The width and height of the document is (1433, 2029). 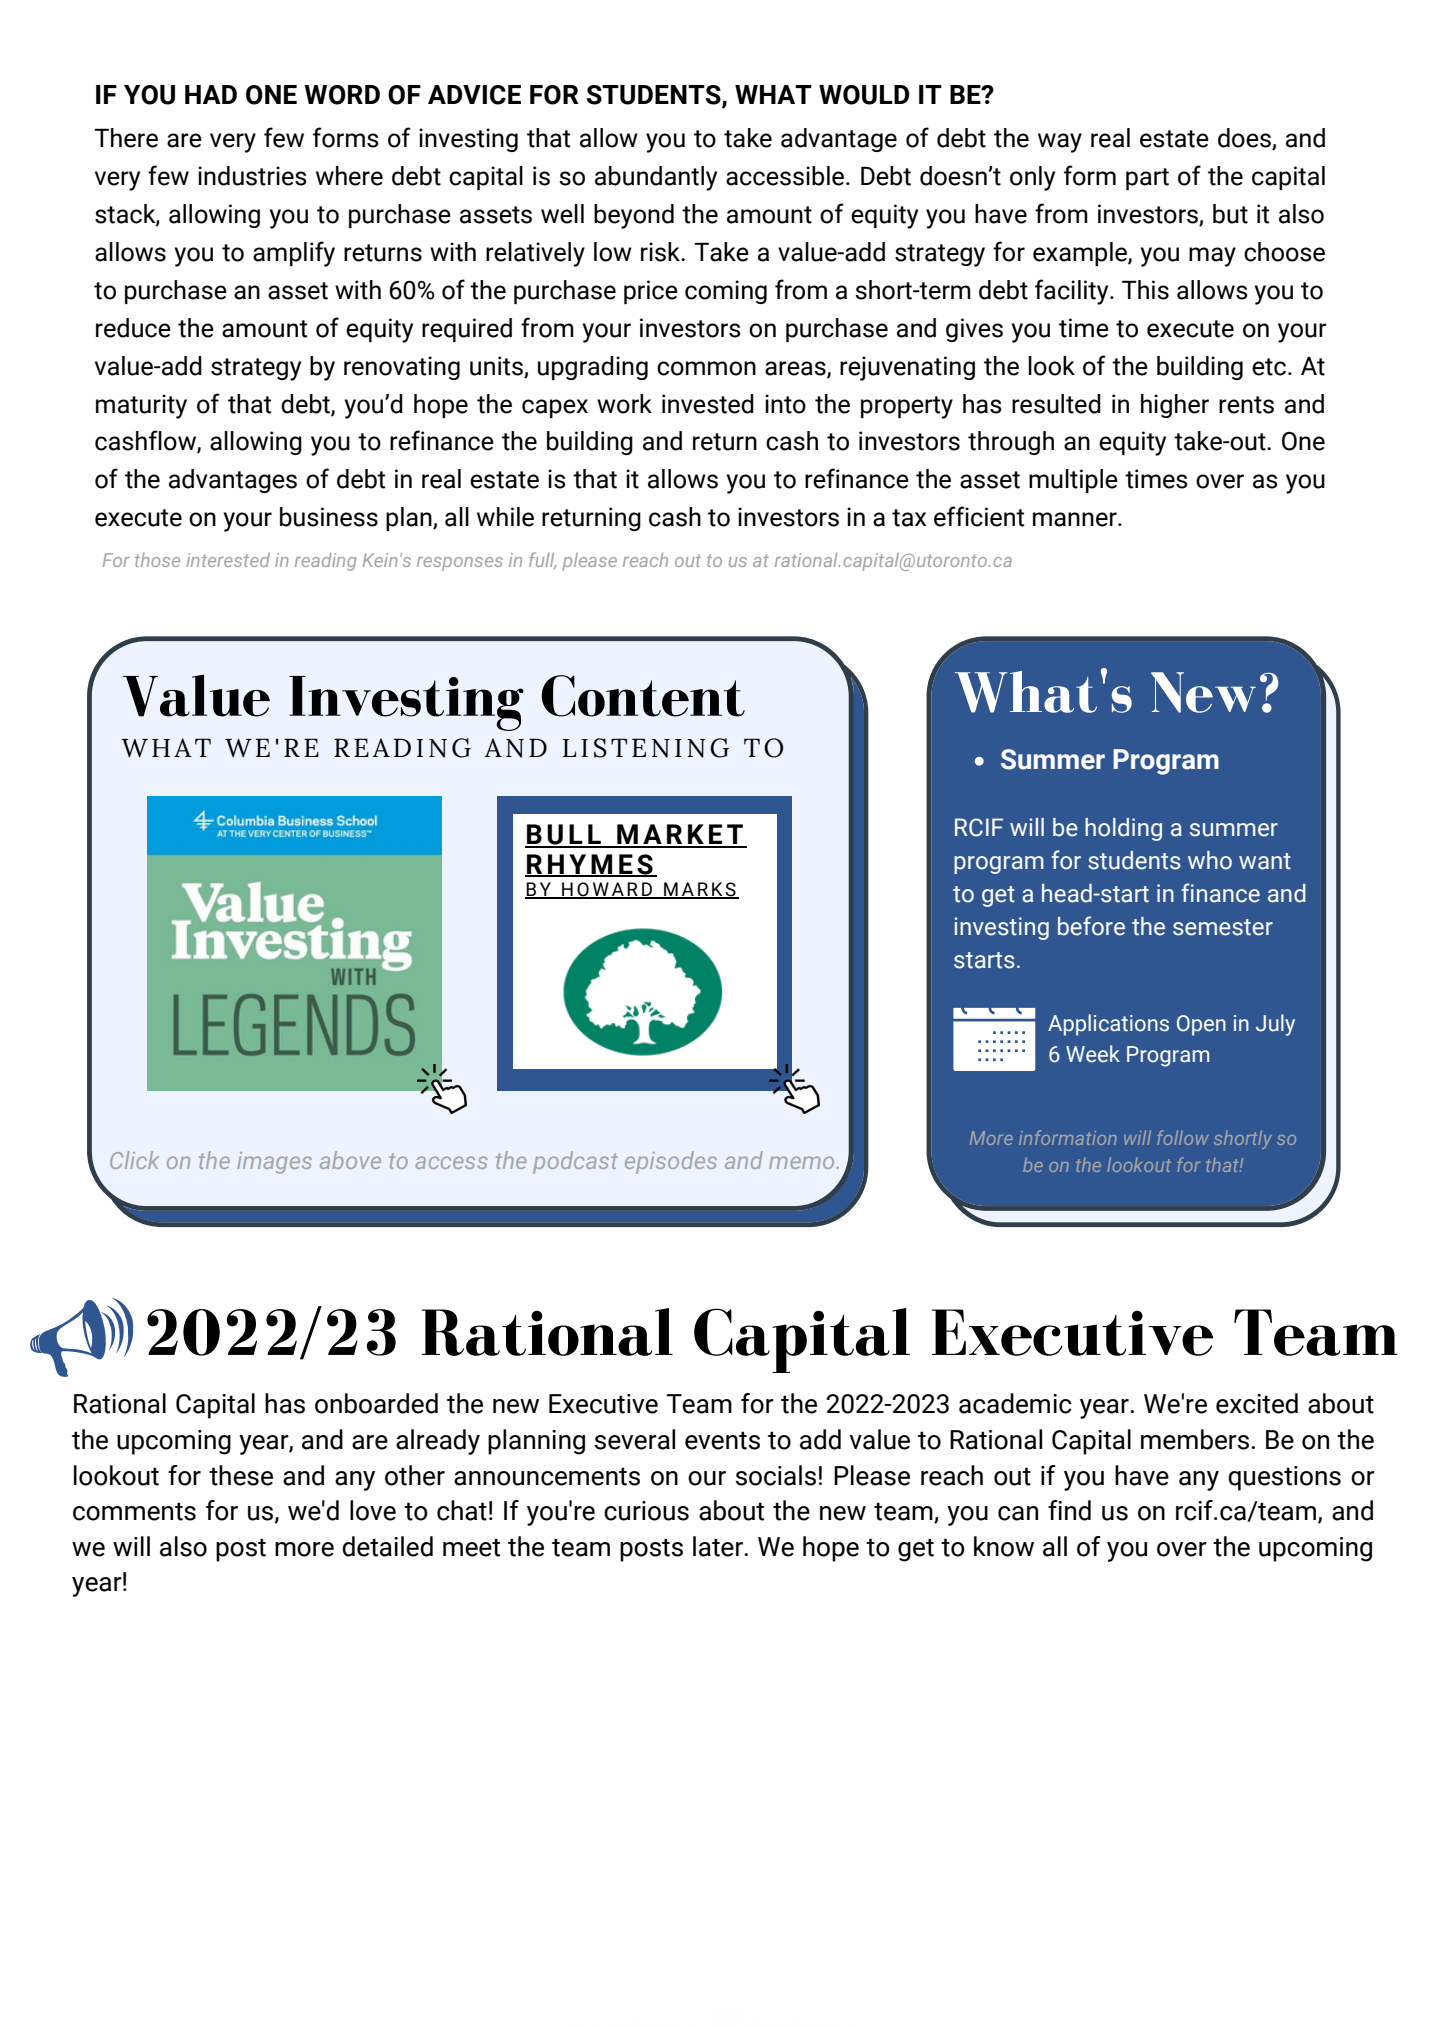 I want to click on invested, so click(x=708, y=404).
